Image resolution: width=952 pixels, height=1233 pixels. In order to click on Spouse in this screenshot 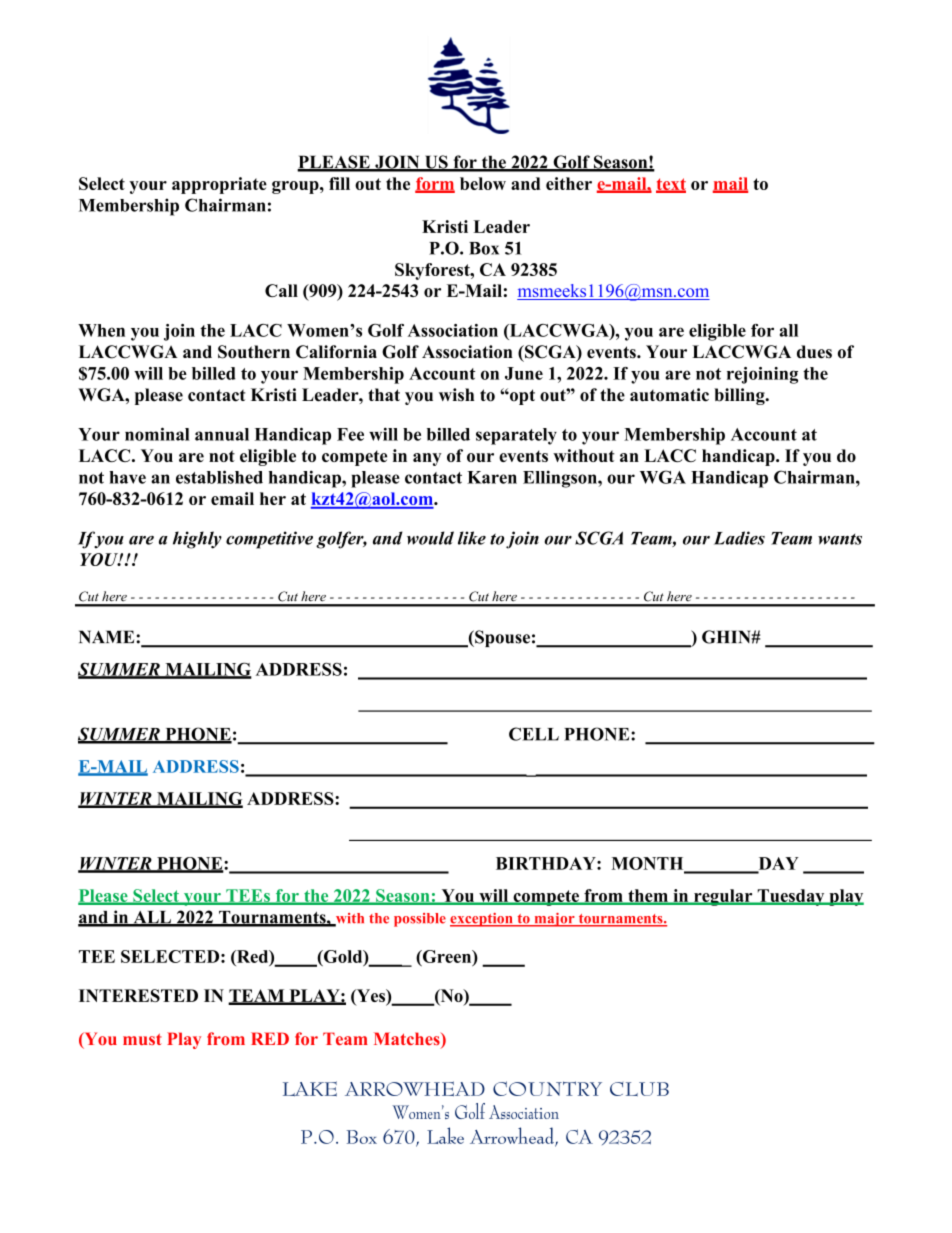, I will do `click(501, 638)`.
